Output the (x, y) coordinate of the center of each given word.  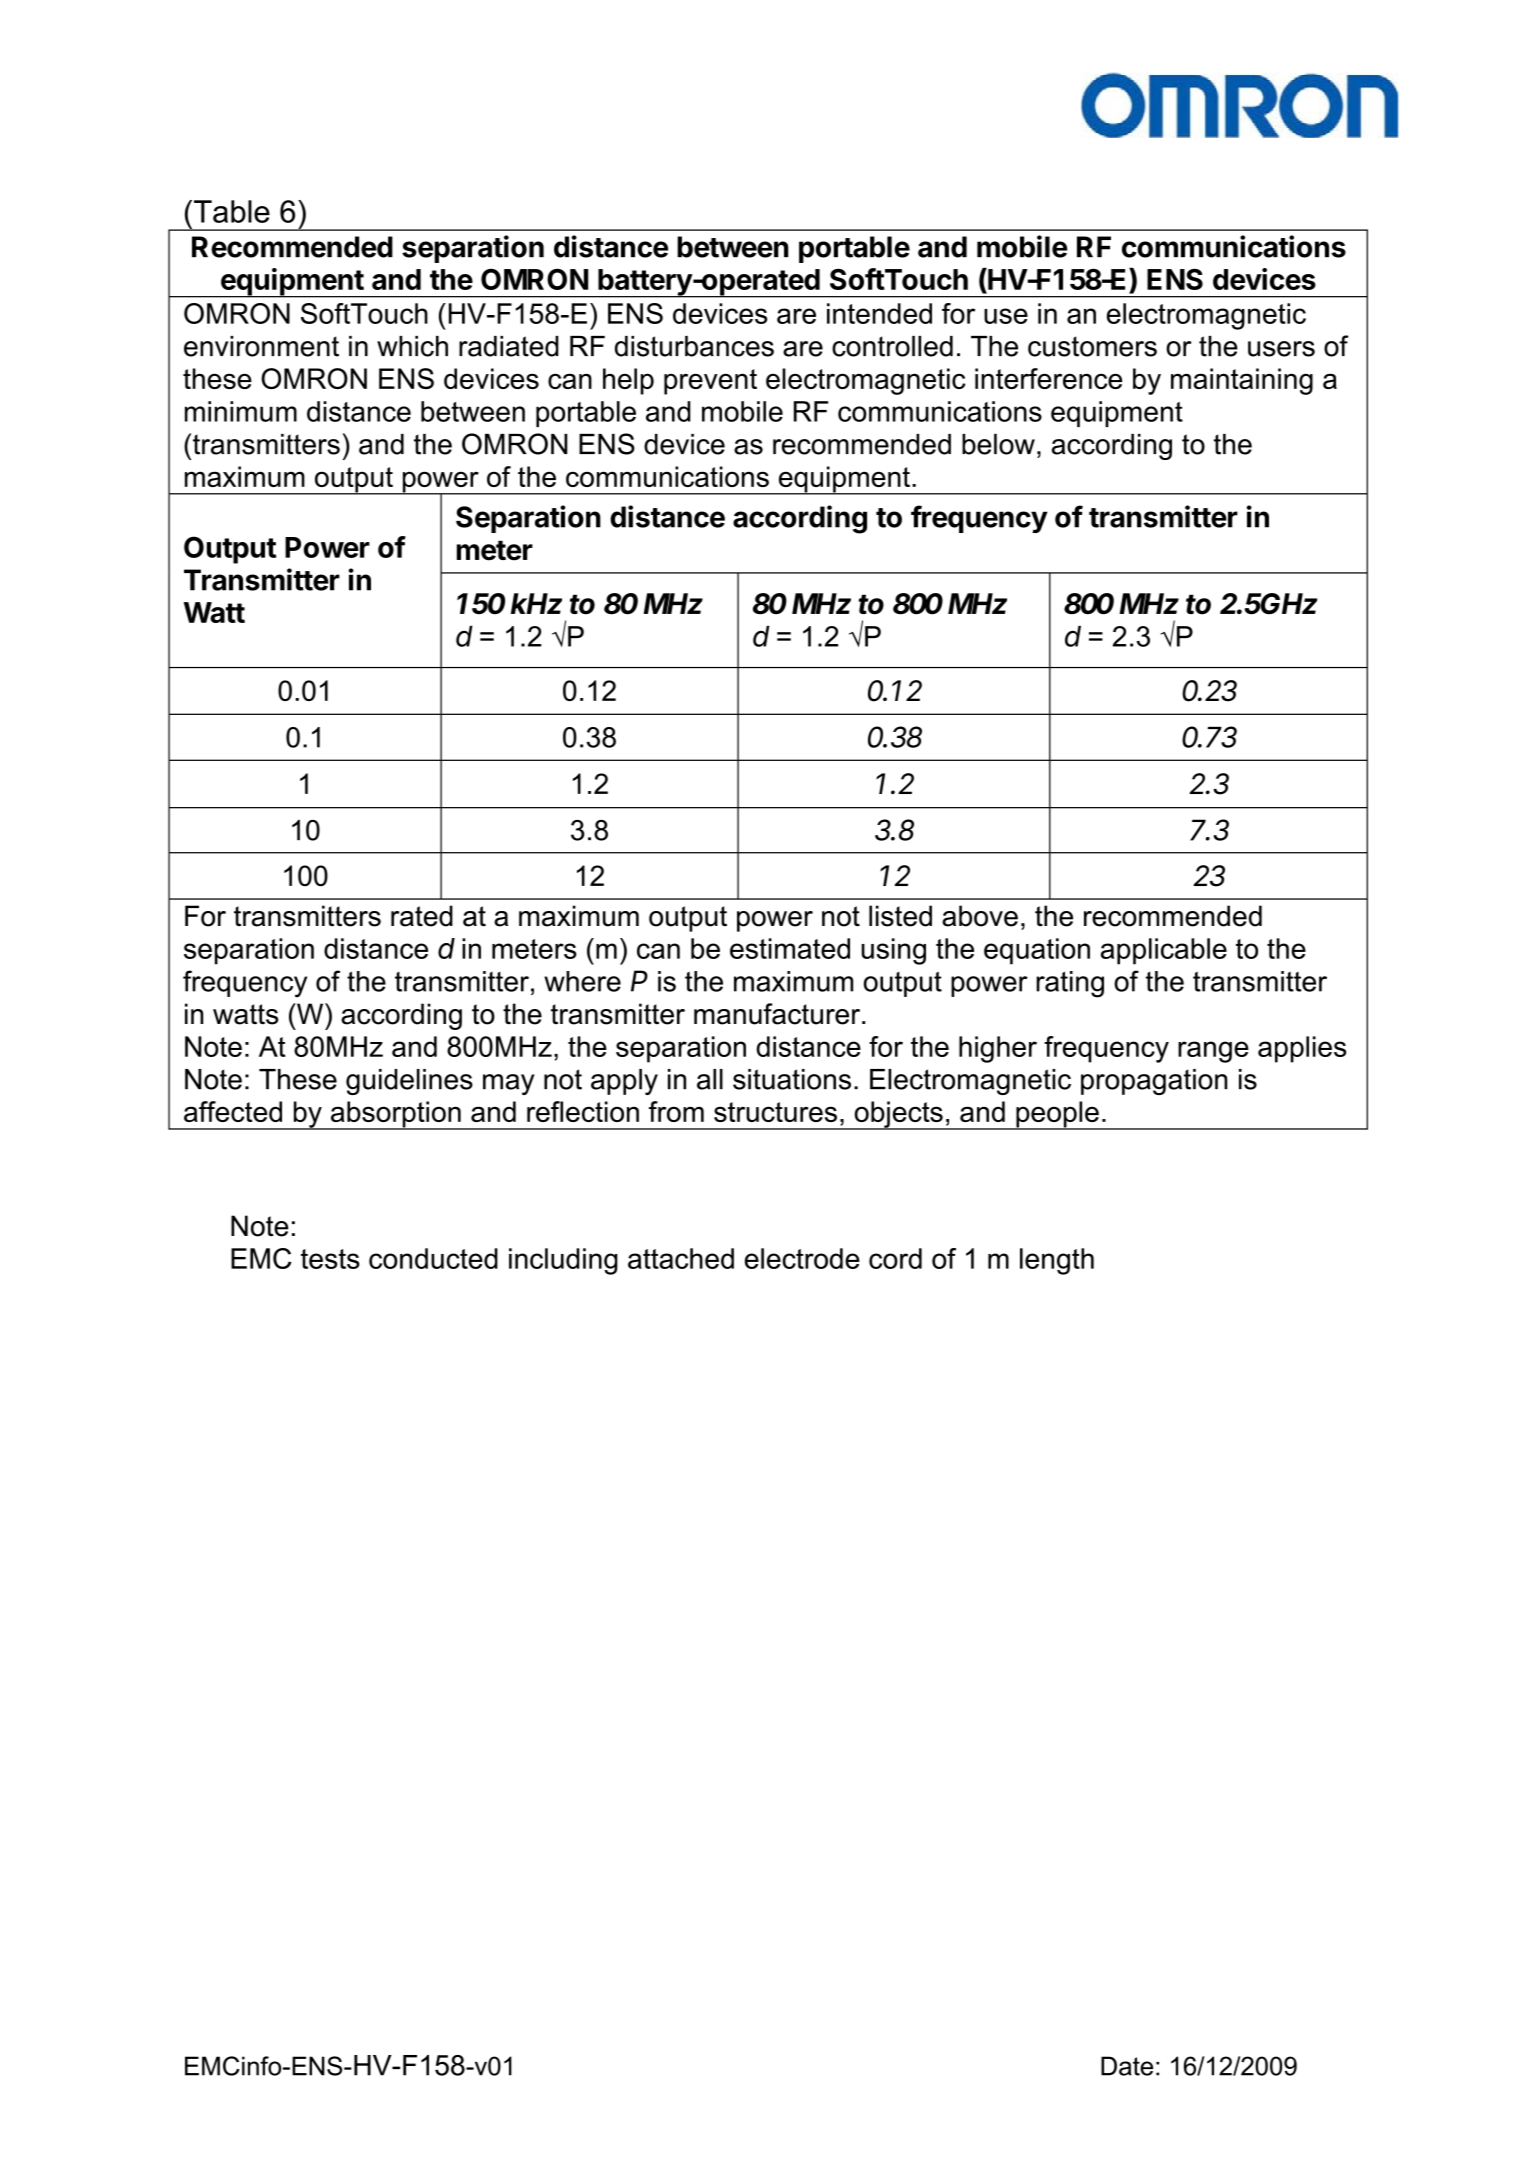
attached (681, 1258)
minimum (241, 411)
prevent (710, 382)
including (563, 1261)
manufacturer (778, 1014)
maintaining (1242, 381)
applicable (1164, 951)
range (1213, 1052)
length (1057, 1261)
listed (900, 916)
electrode (802, 1258)
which (412, 346)
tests (330, 1259)
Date (1127, 2066)
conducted (433, 1258)
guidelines (409, 1082)
